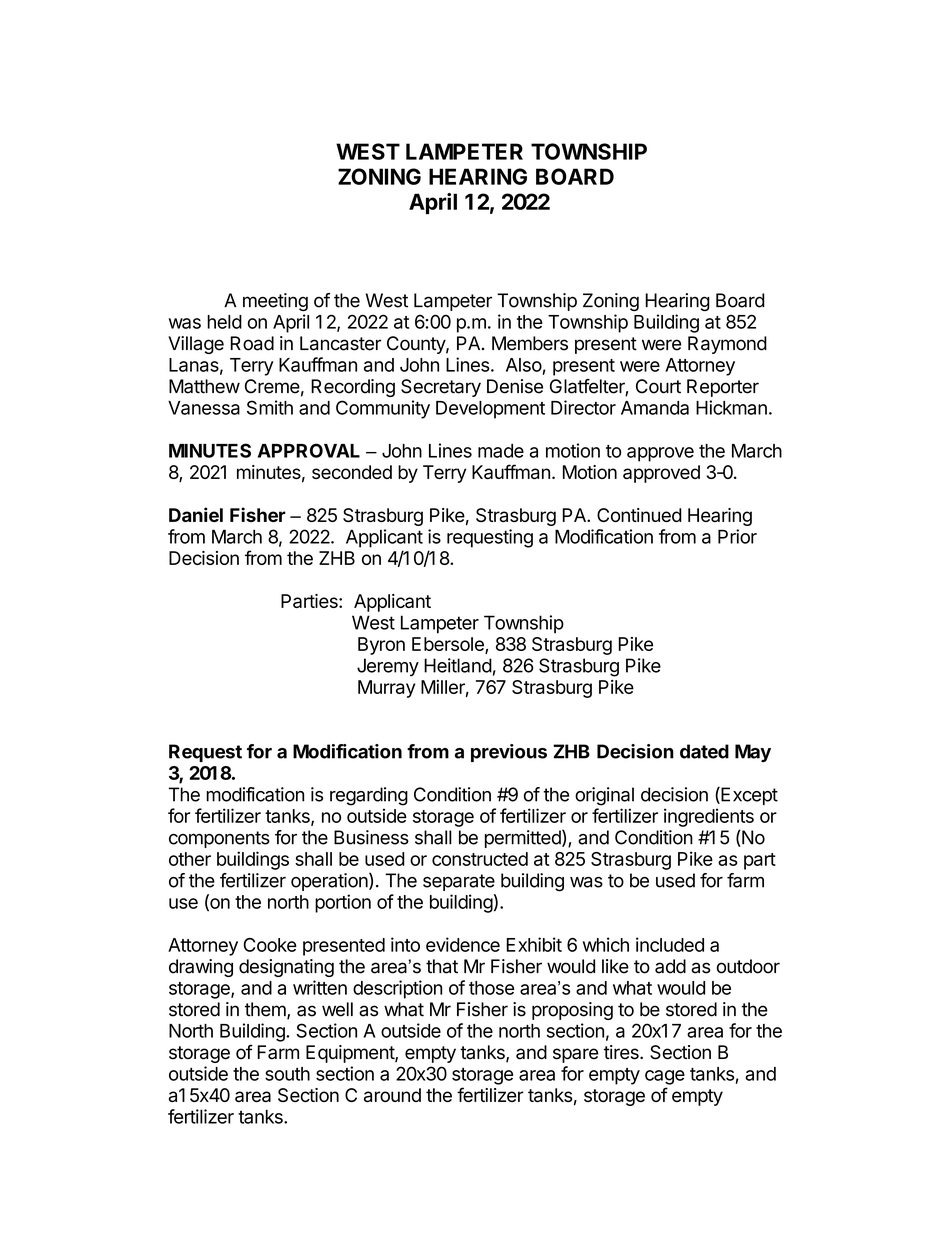 This screenshot has width=952, height=1233. What do you see at coordinates (501, 451) in the screenshot?
I see `made` at bounding box center [501, 451].
